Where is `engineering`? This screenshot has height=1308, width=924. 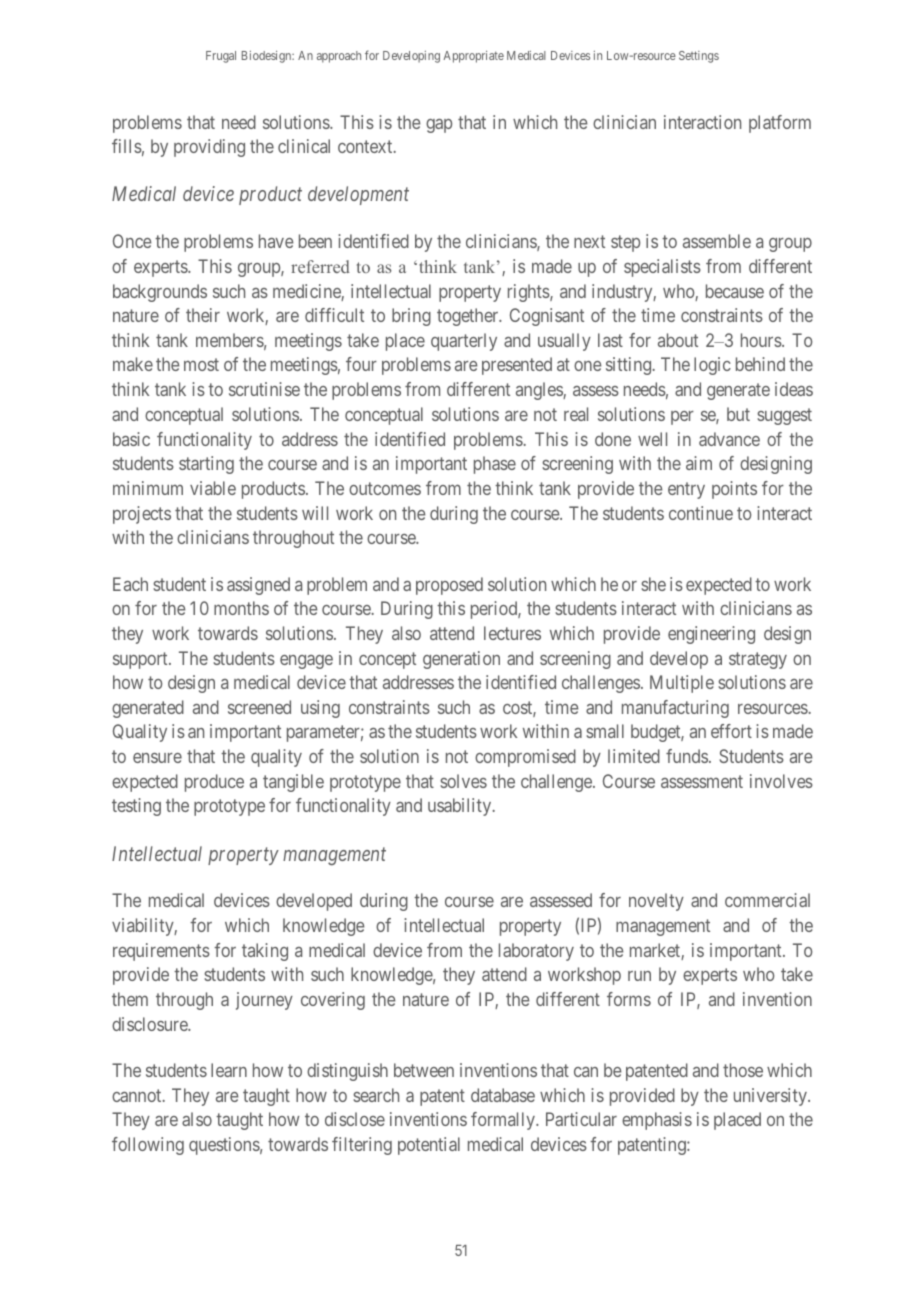
engineering is located at coordinates (711, 635).
